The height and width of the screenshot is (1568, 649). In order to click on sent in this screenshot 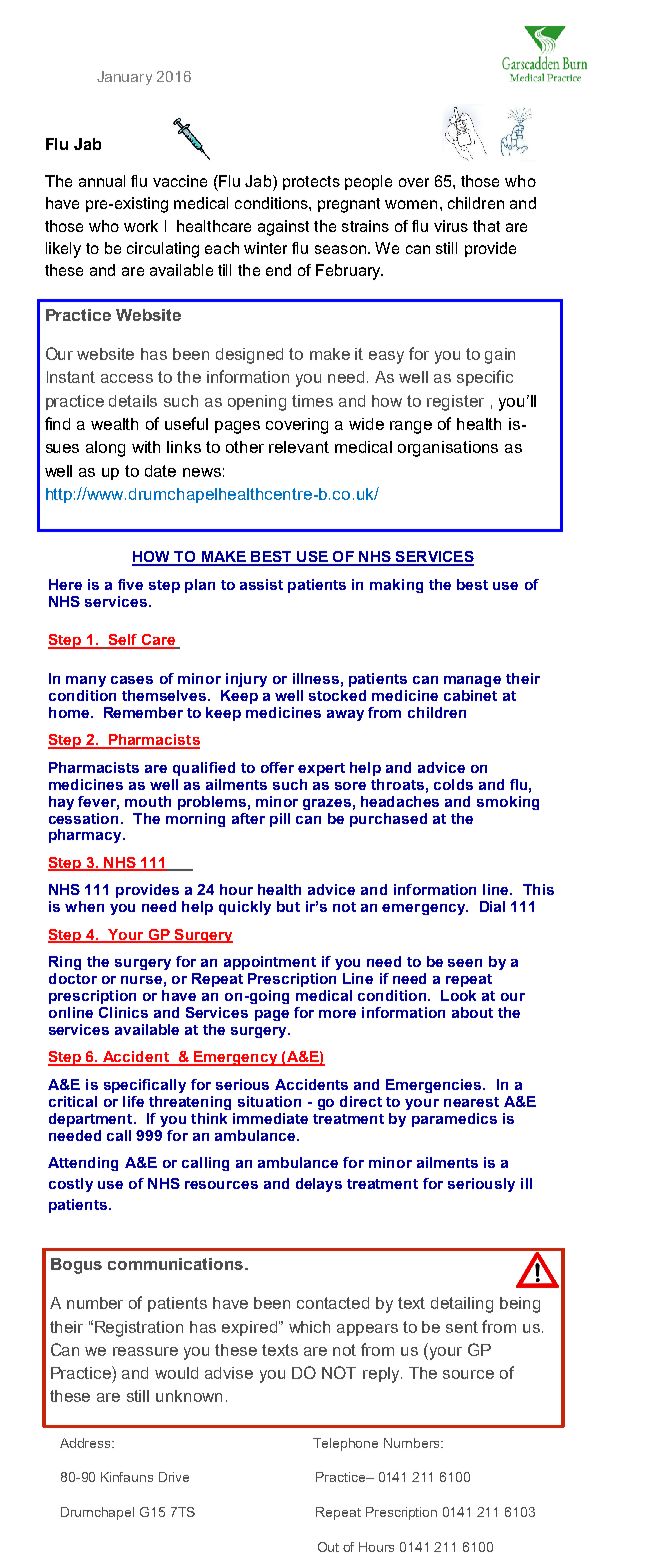, I will do `click(462, 1327)`.
